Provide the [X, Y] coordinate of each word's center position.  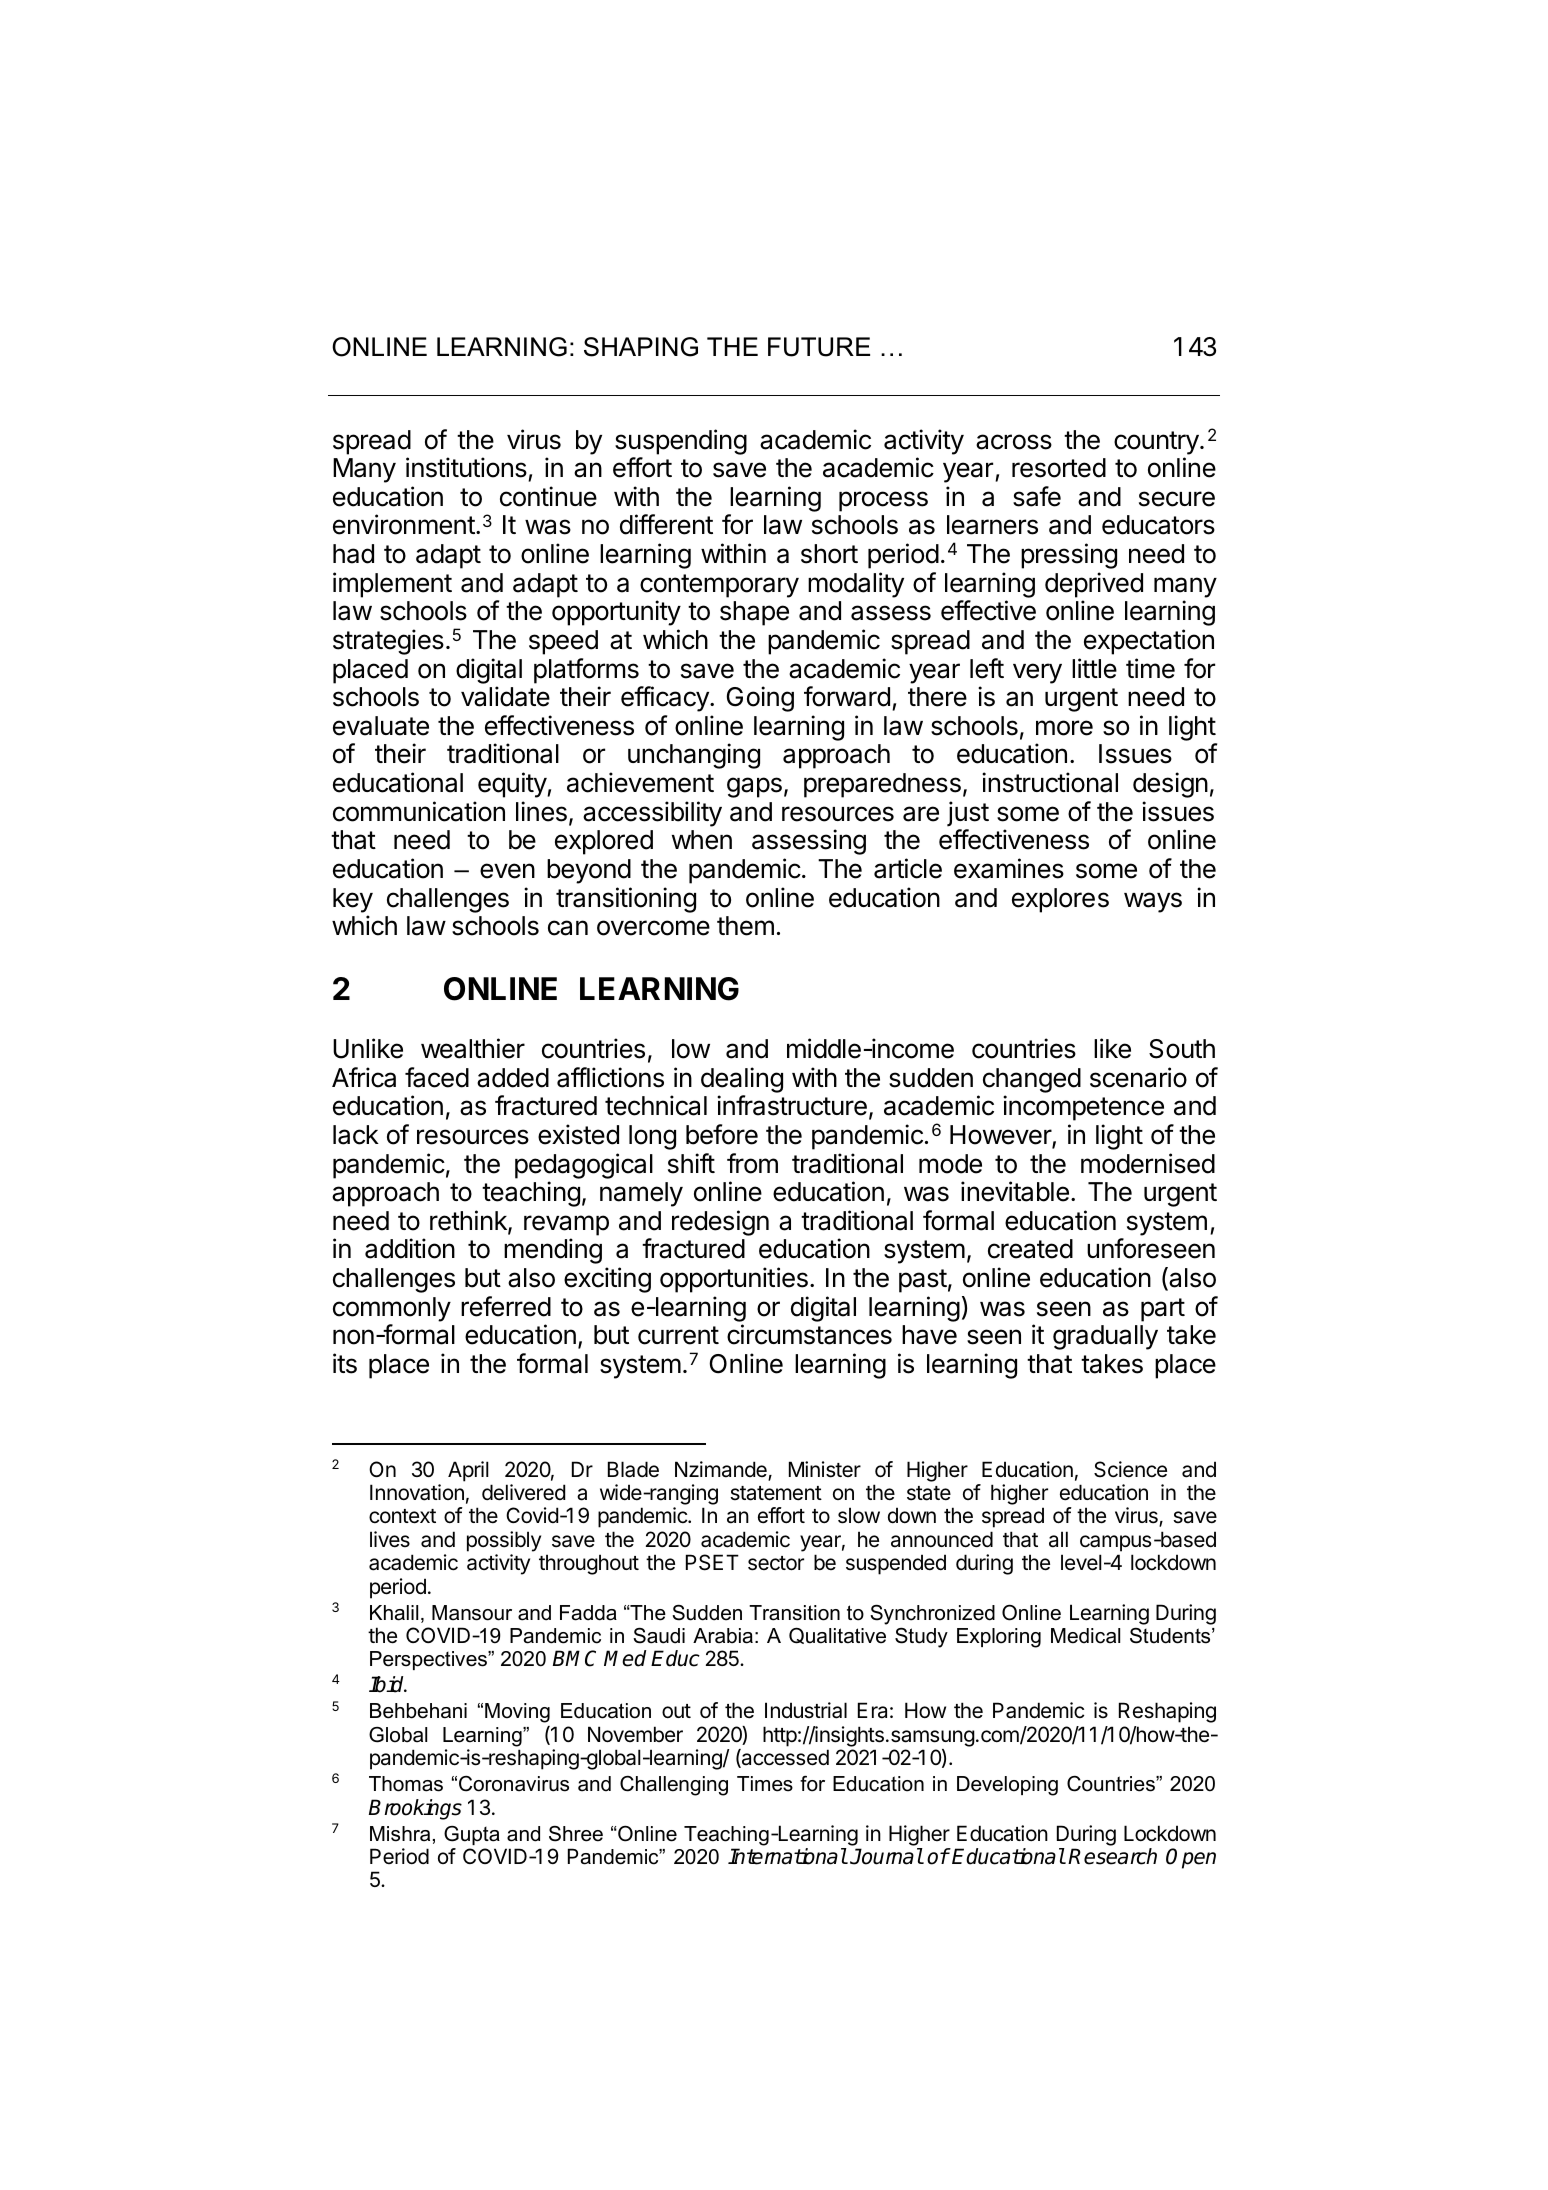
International [787, 1856]
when [702, 840]
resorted [1059, 468]
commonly [392, 1309]
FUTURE [819, 347]
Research [1112, 1856]
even [507, 871]
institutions [467, 469]
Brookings [415, 1809]
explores [1060, 900]
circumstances [809, 1334]
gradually [1105, 1337]
